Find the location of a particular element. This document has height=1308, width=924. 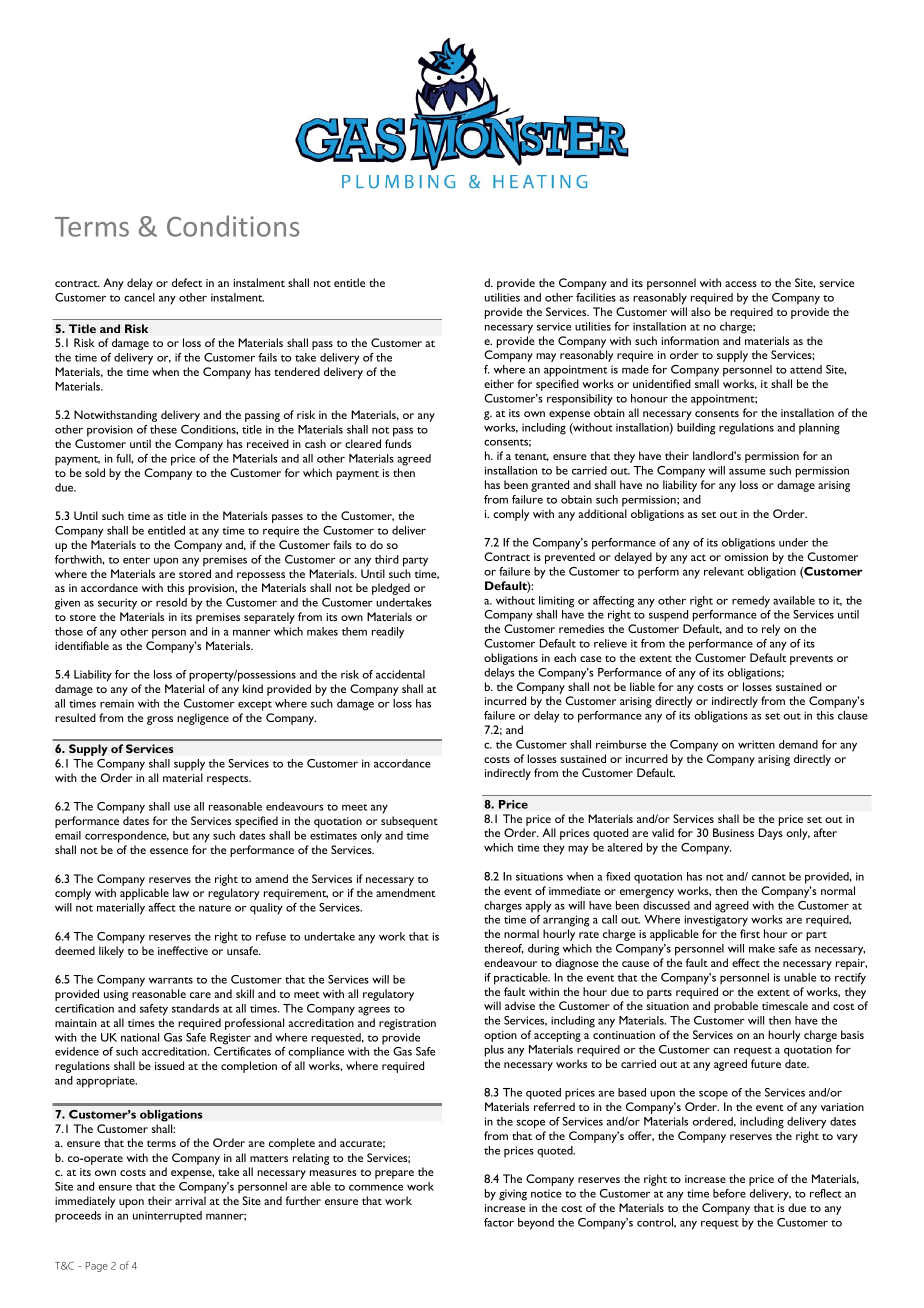

cancel is located at coordinates (139, 297).
